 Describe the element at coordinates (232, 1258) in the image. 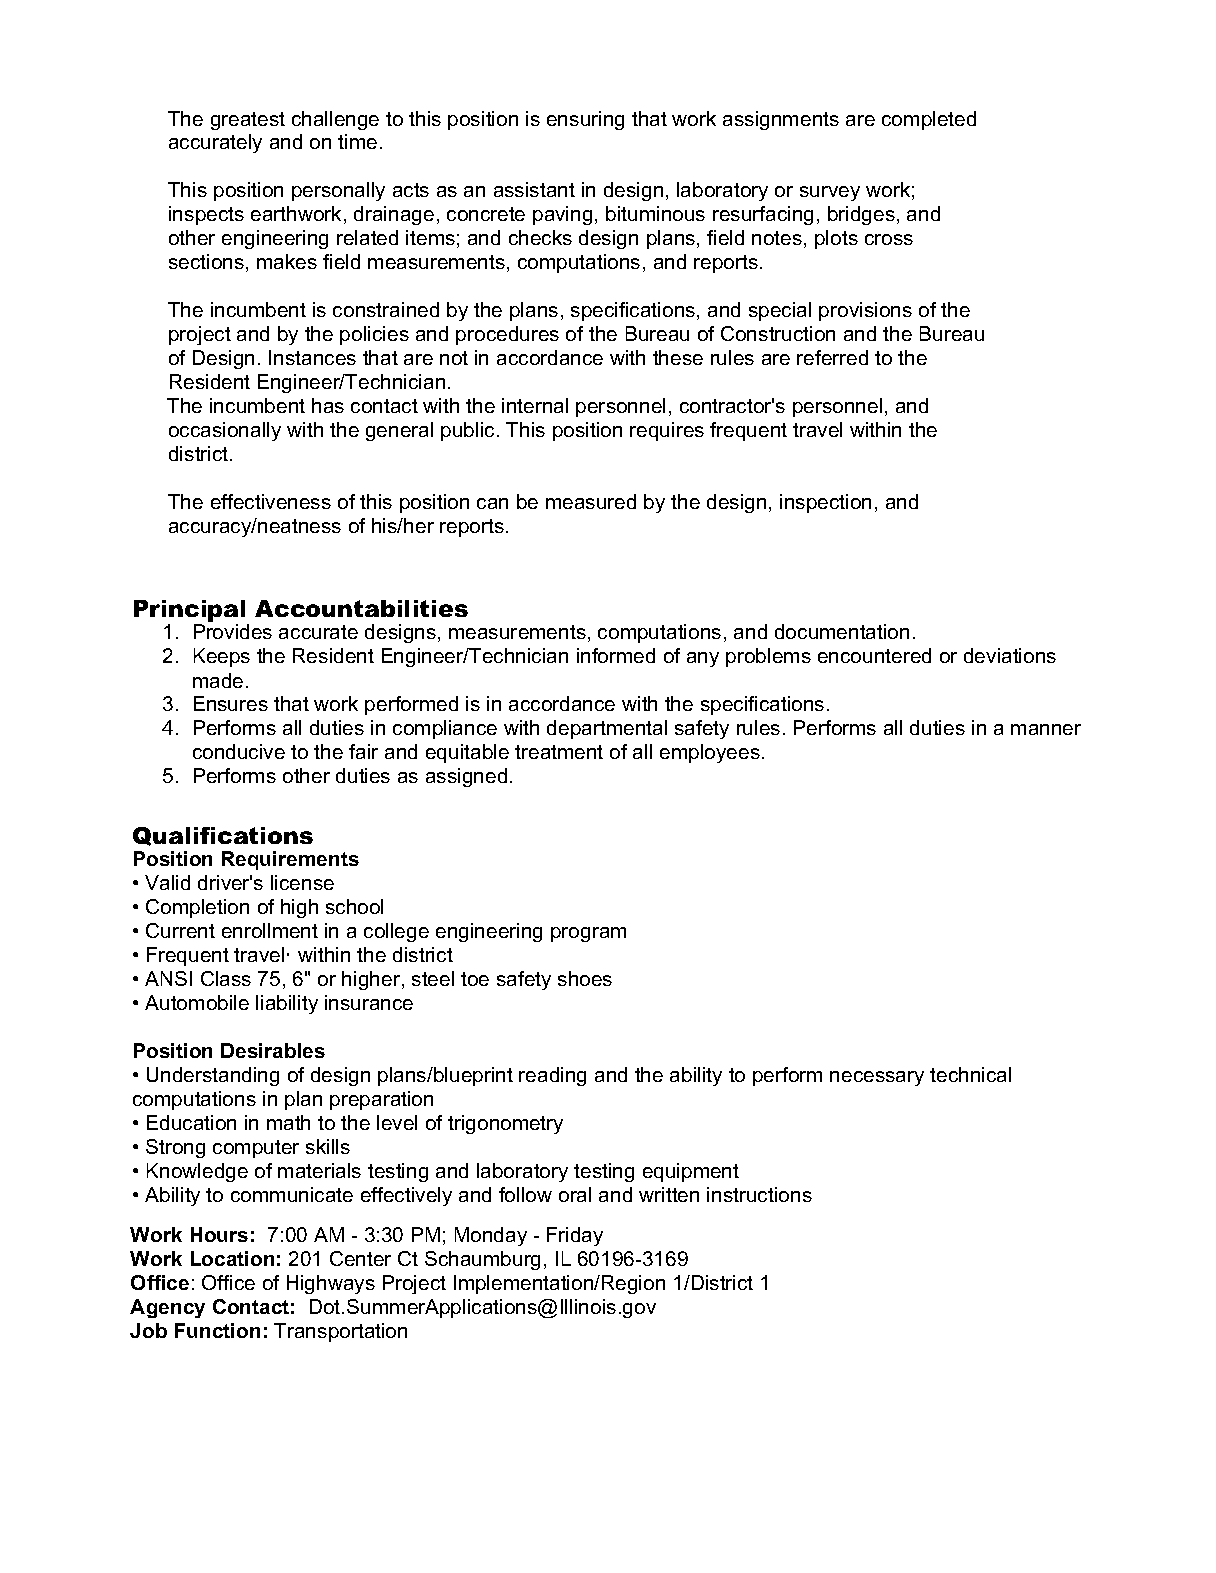

I see `Location` at that location.
